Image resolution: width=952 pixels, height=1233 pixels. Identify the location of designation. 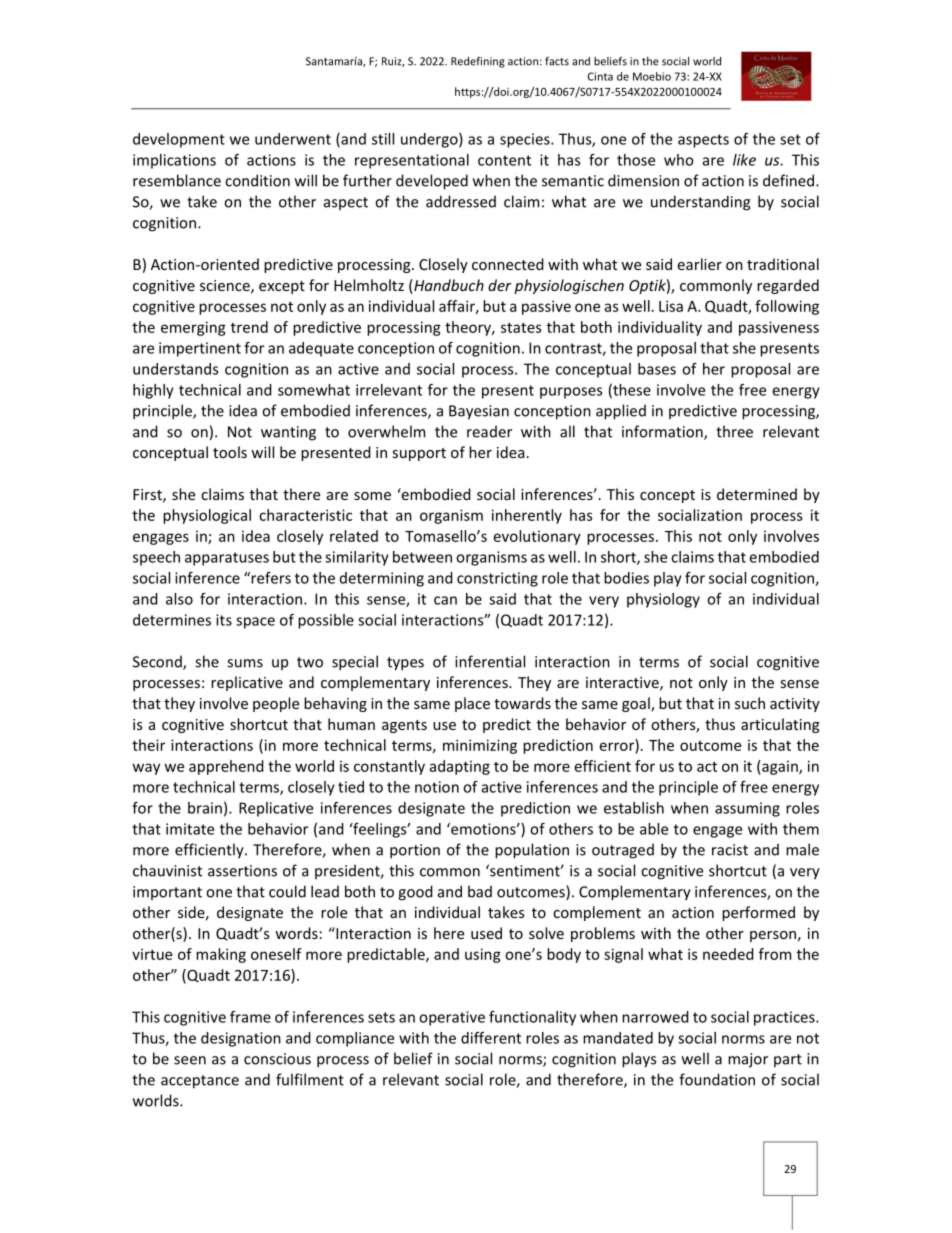
(241, 1039).
